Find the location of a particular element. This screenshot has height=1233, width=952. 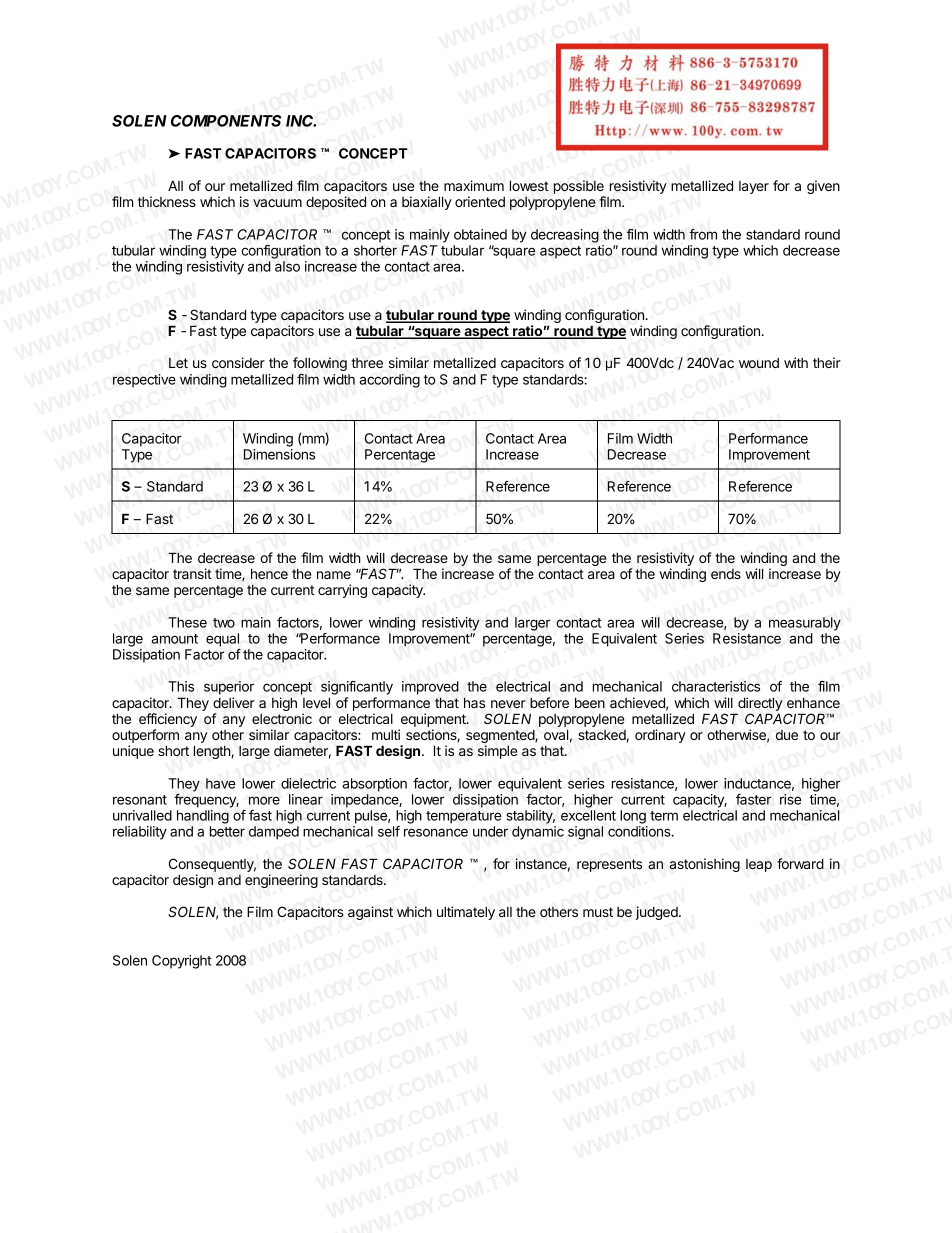

due is located at coordinates (787, 735).
